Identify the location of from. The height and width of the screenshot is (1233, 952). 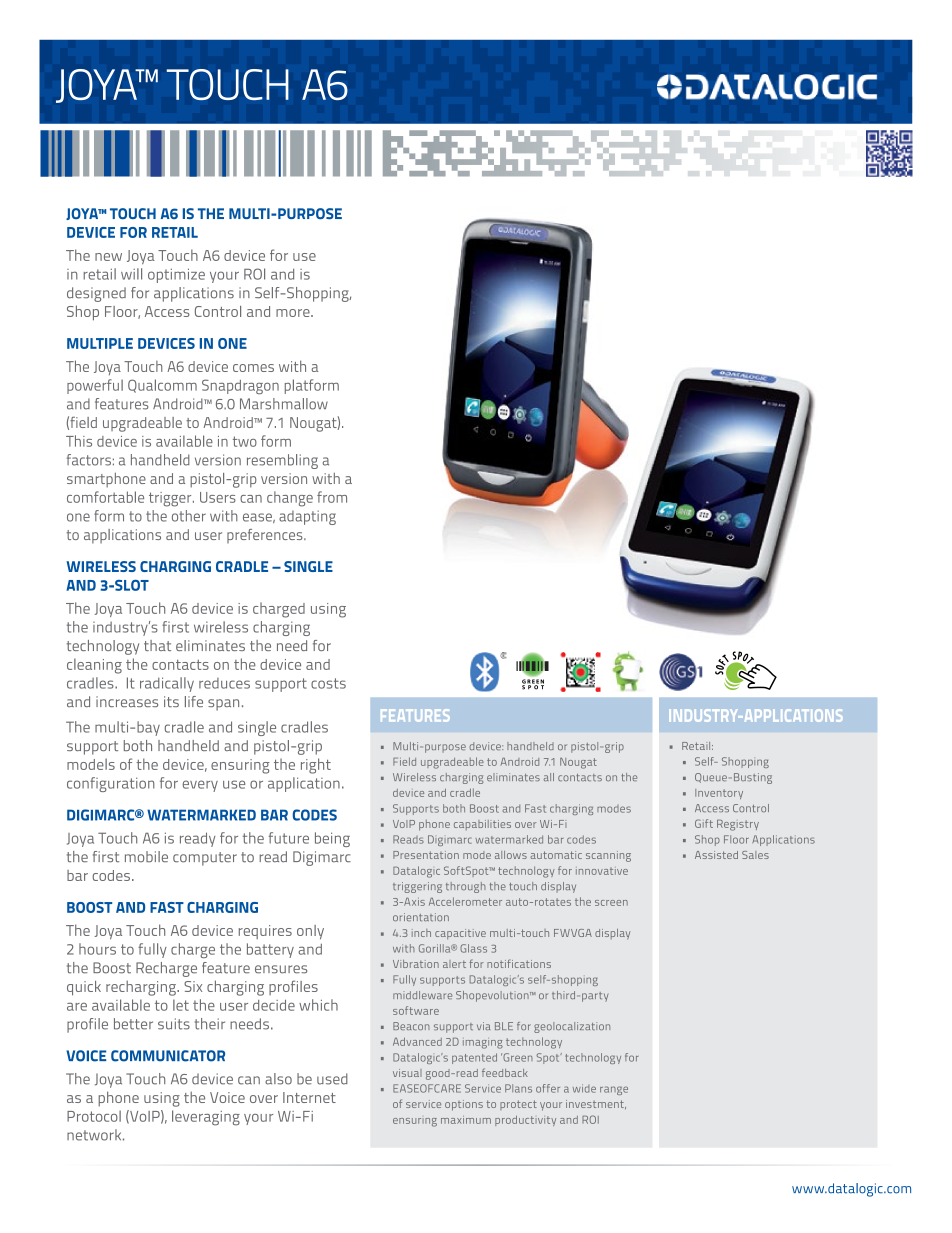
(332, 497).
